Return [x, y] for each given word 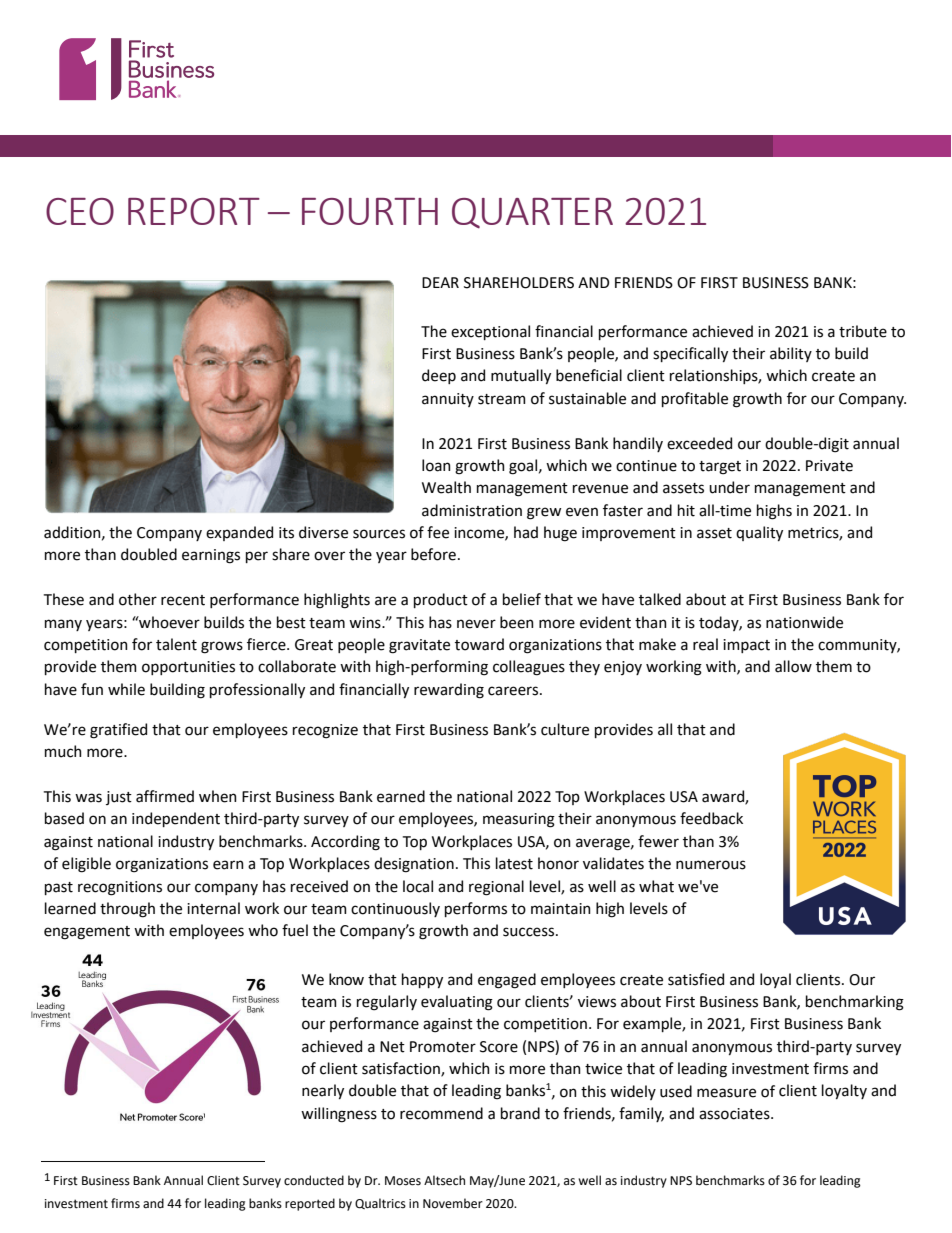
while [126, 689]
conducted [314, 1180]
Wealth [446, 487]
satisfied [696, 979]
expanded [239, 533]
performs [476, 909]
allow [793, 666]
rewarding [449, 691]
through [127, 910]
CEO [80, 211]
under [729, 487]
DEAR [440, 282]
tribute [863, 331]
